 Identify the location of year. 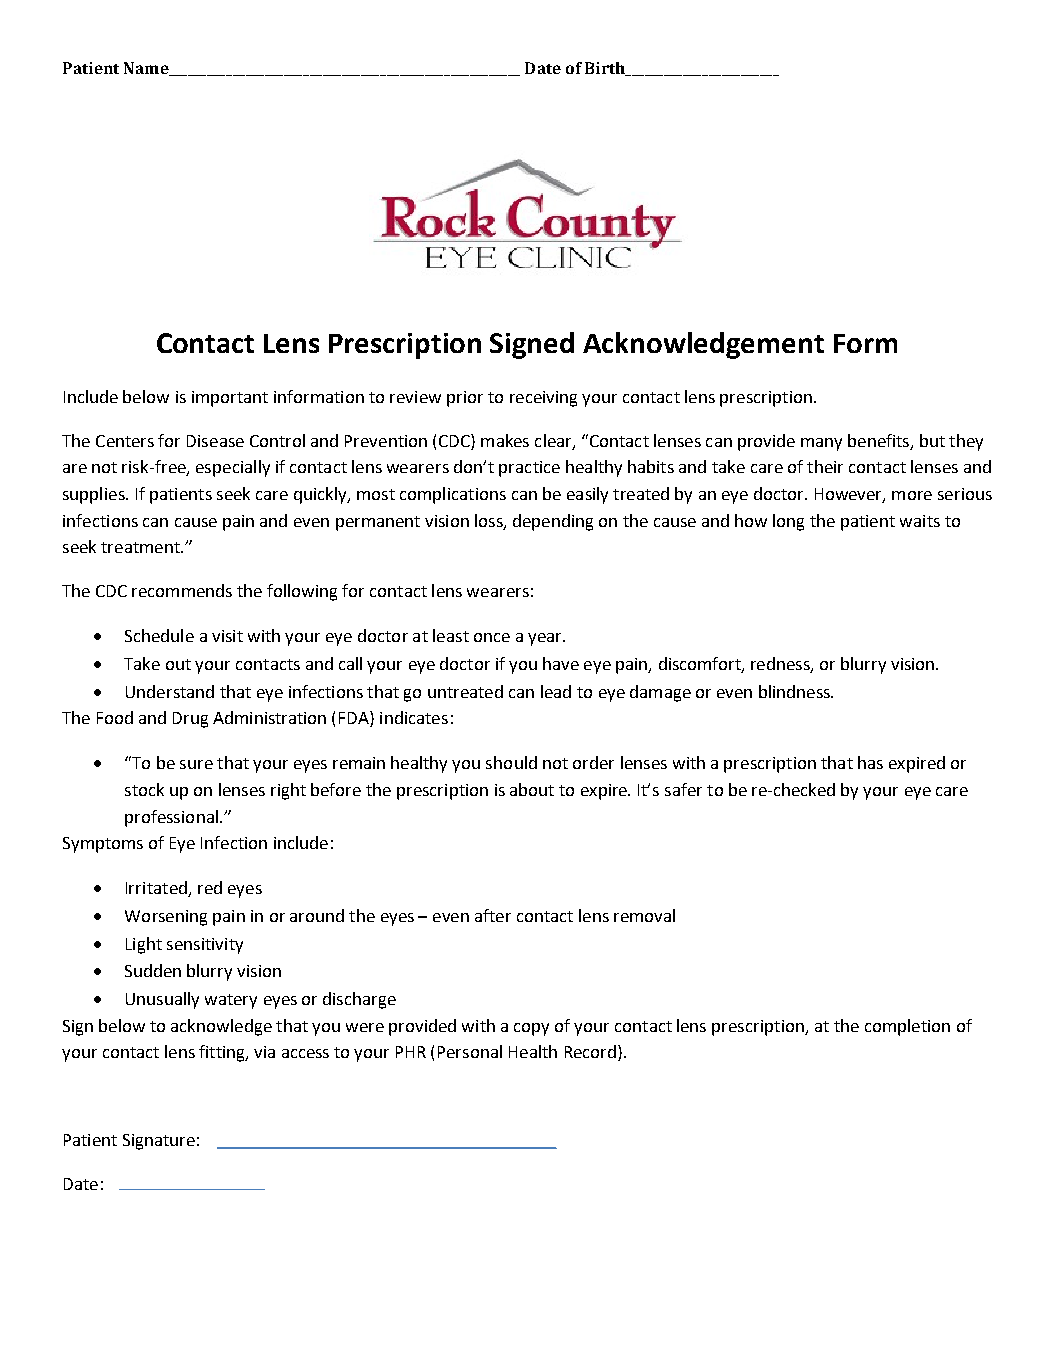
(546, 639).
